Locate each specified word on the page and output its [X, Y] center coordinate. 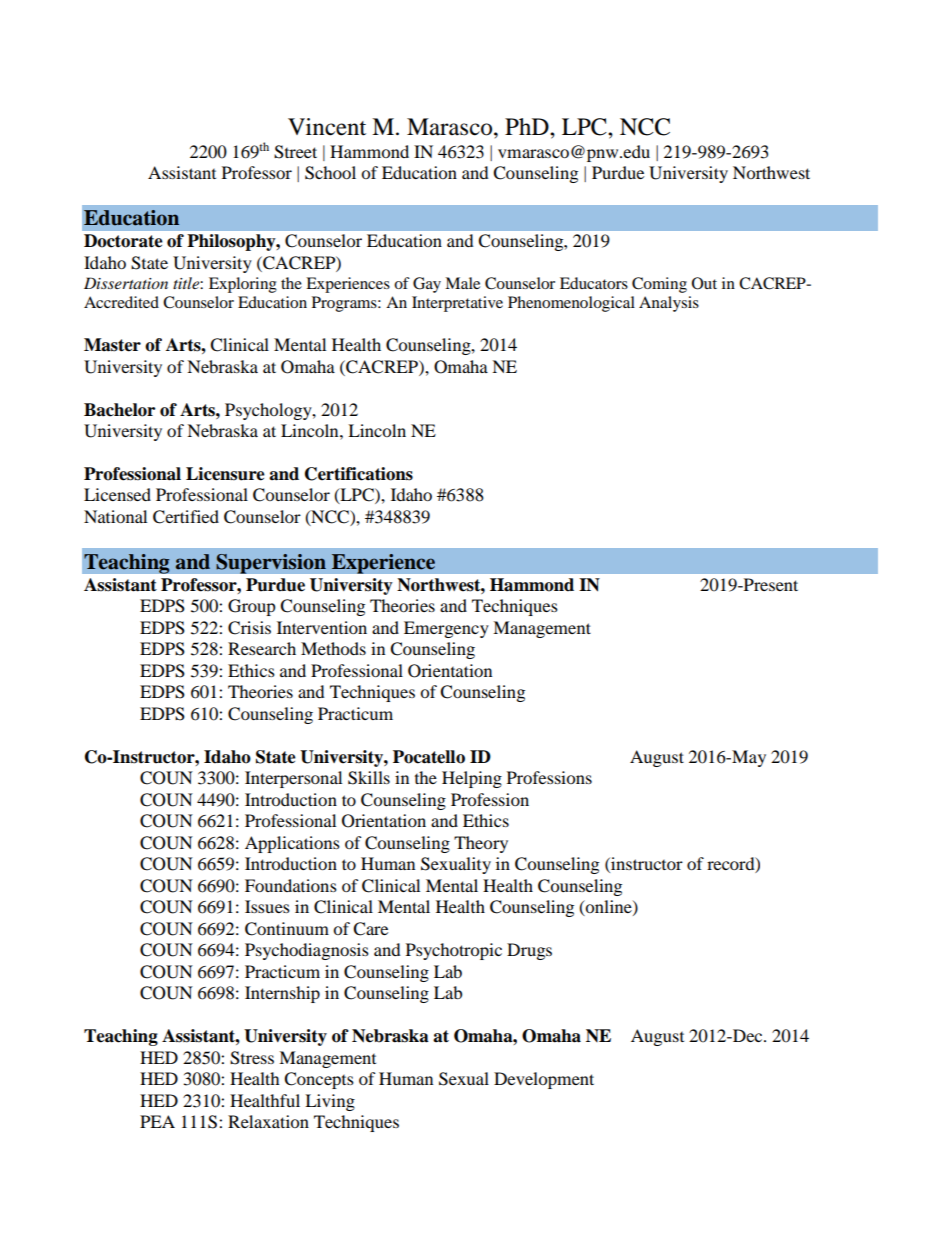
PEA [157, 1121]
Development [544, 1080]
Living [330, 1102]
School [330, 173]
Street [295, 152]
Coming [659, 285]
